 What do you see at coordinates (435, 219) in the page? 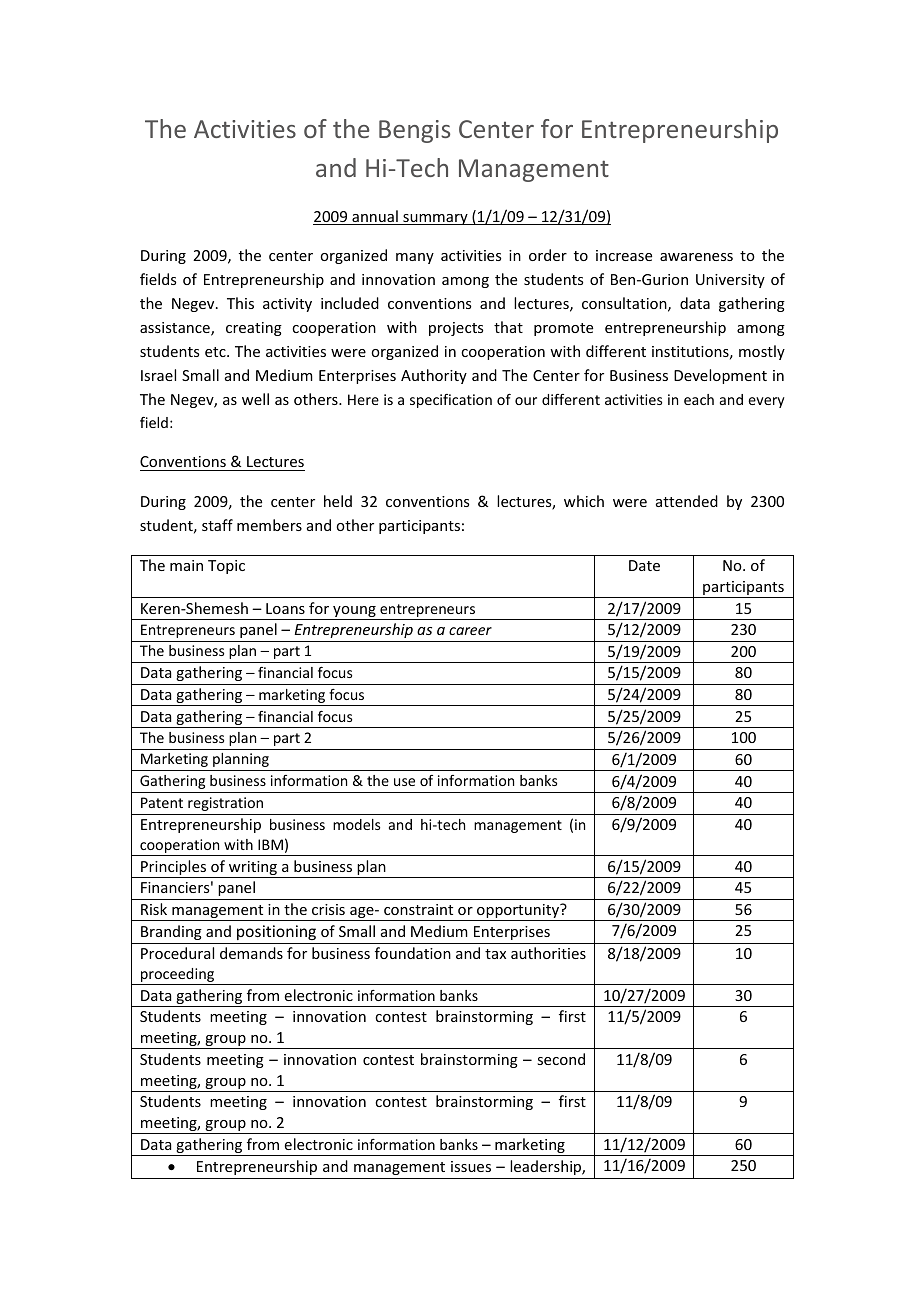
I see `summary` at bounding box center [435, 219].
